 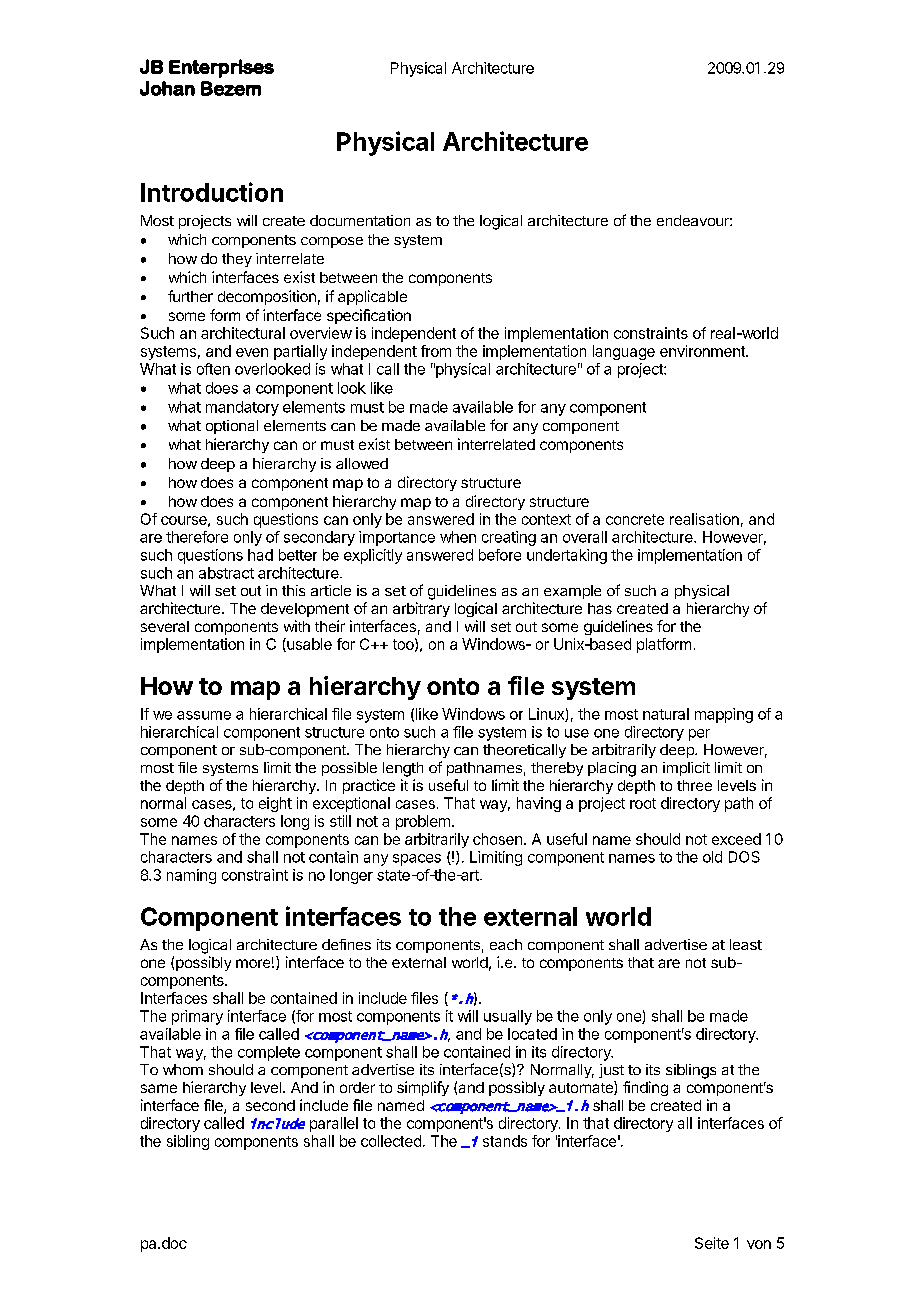 What do you see at coordinates (712, 857) in the screenshot?
I see `old` at bounding box center [712, 857].
